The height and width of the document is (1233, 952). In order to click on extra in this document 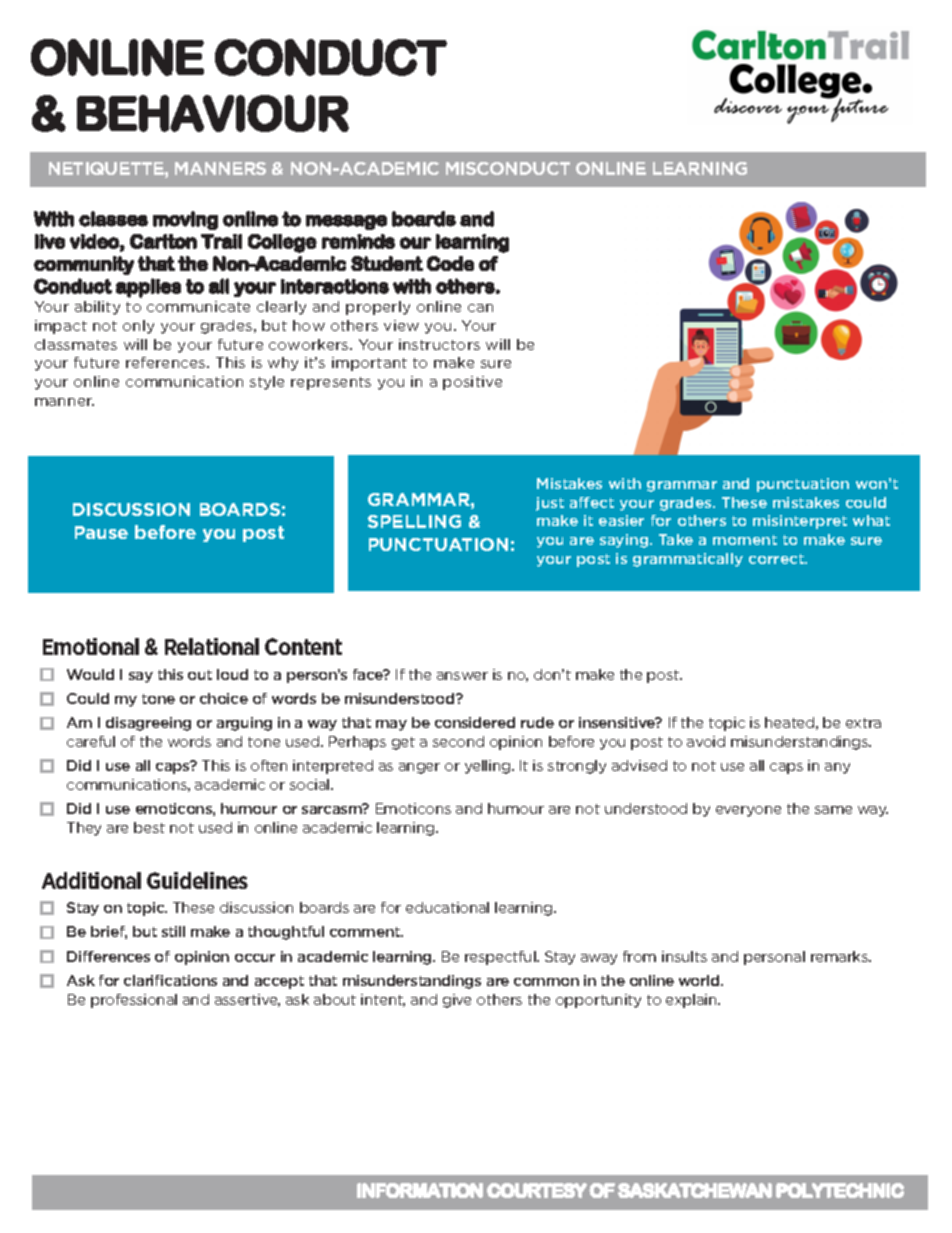, I will do `click(863, 723)`.
